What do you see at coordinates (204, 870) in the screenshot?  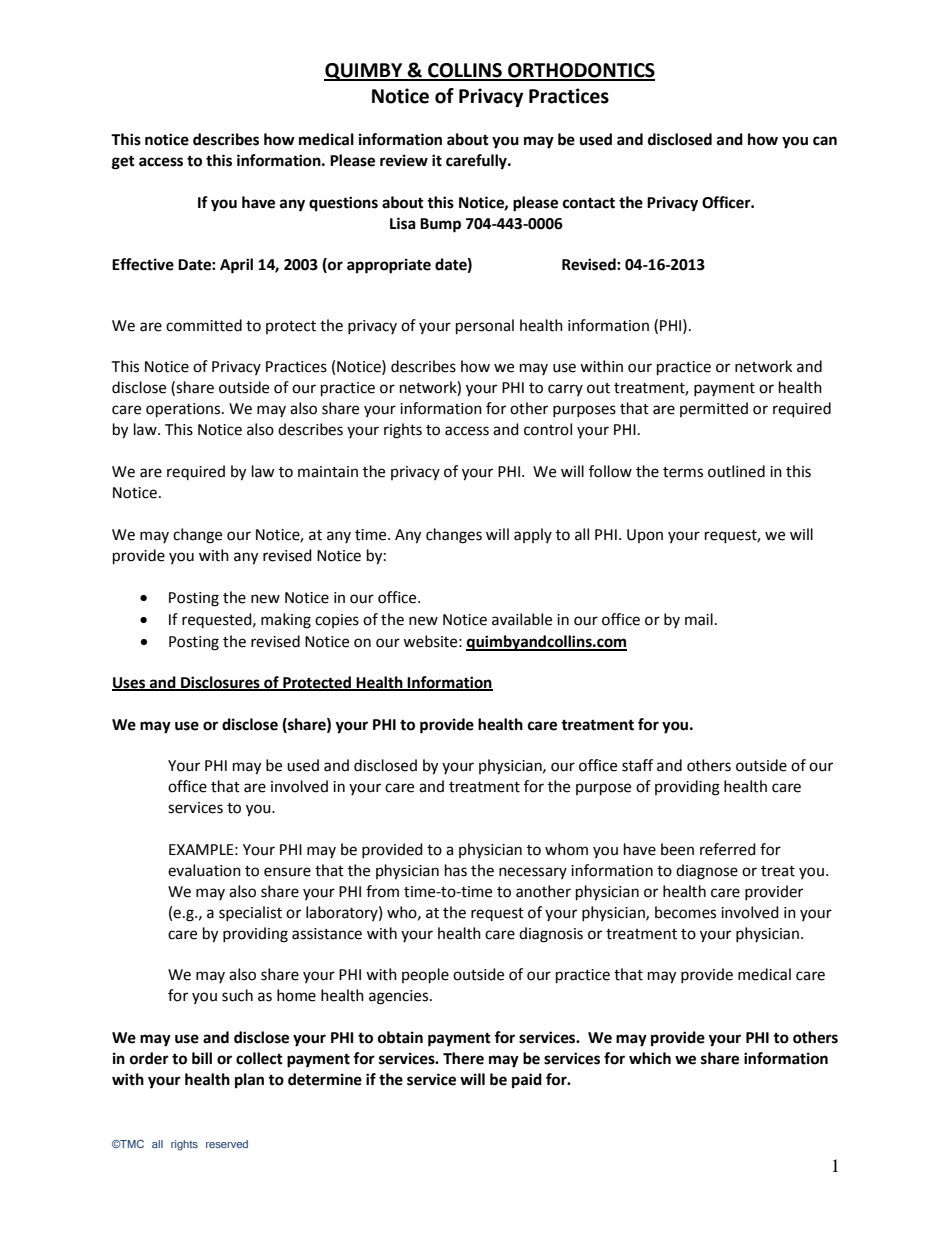 I see `evaluation` at bounding box center [204, 870].
